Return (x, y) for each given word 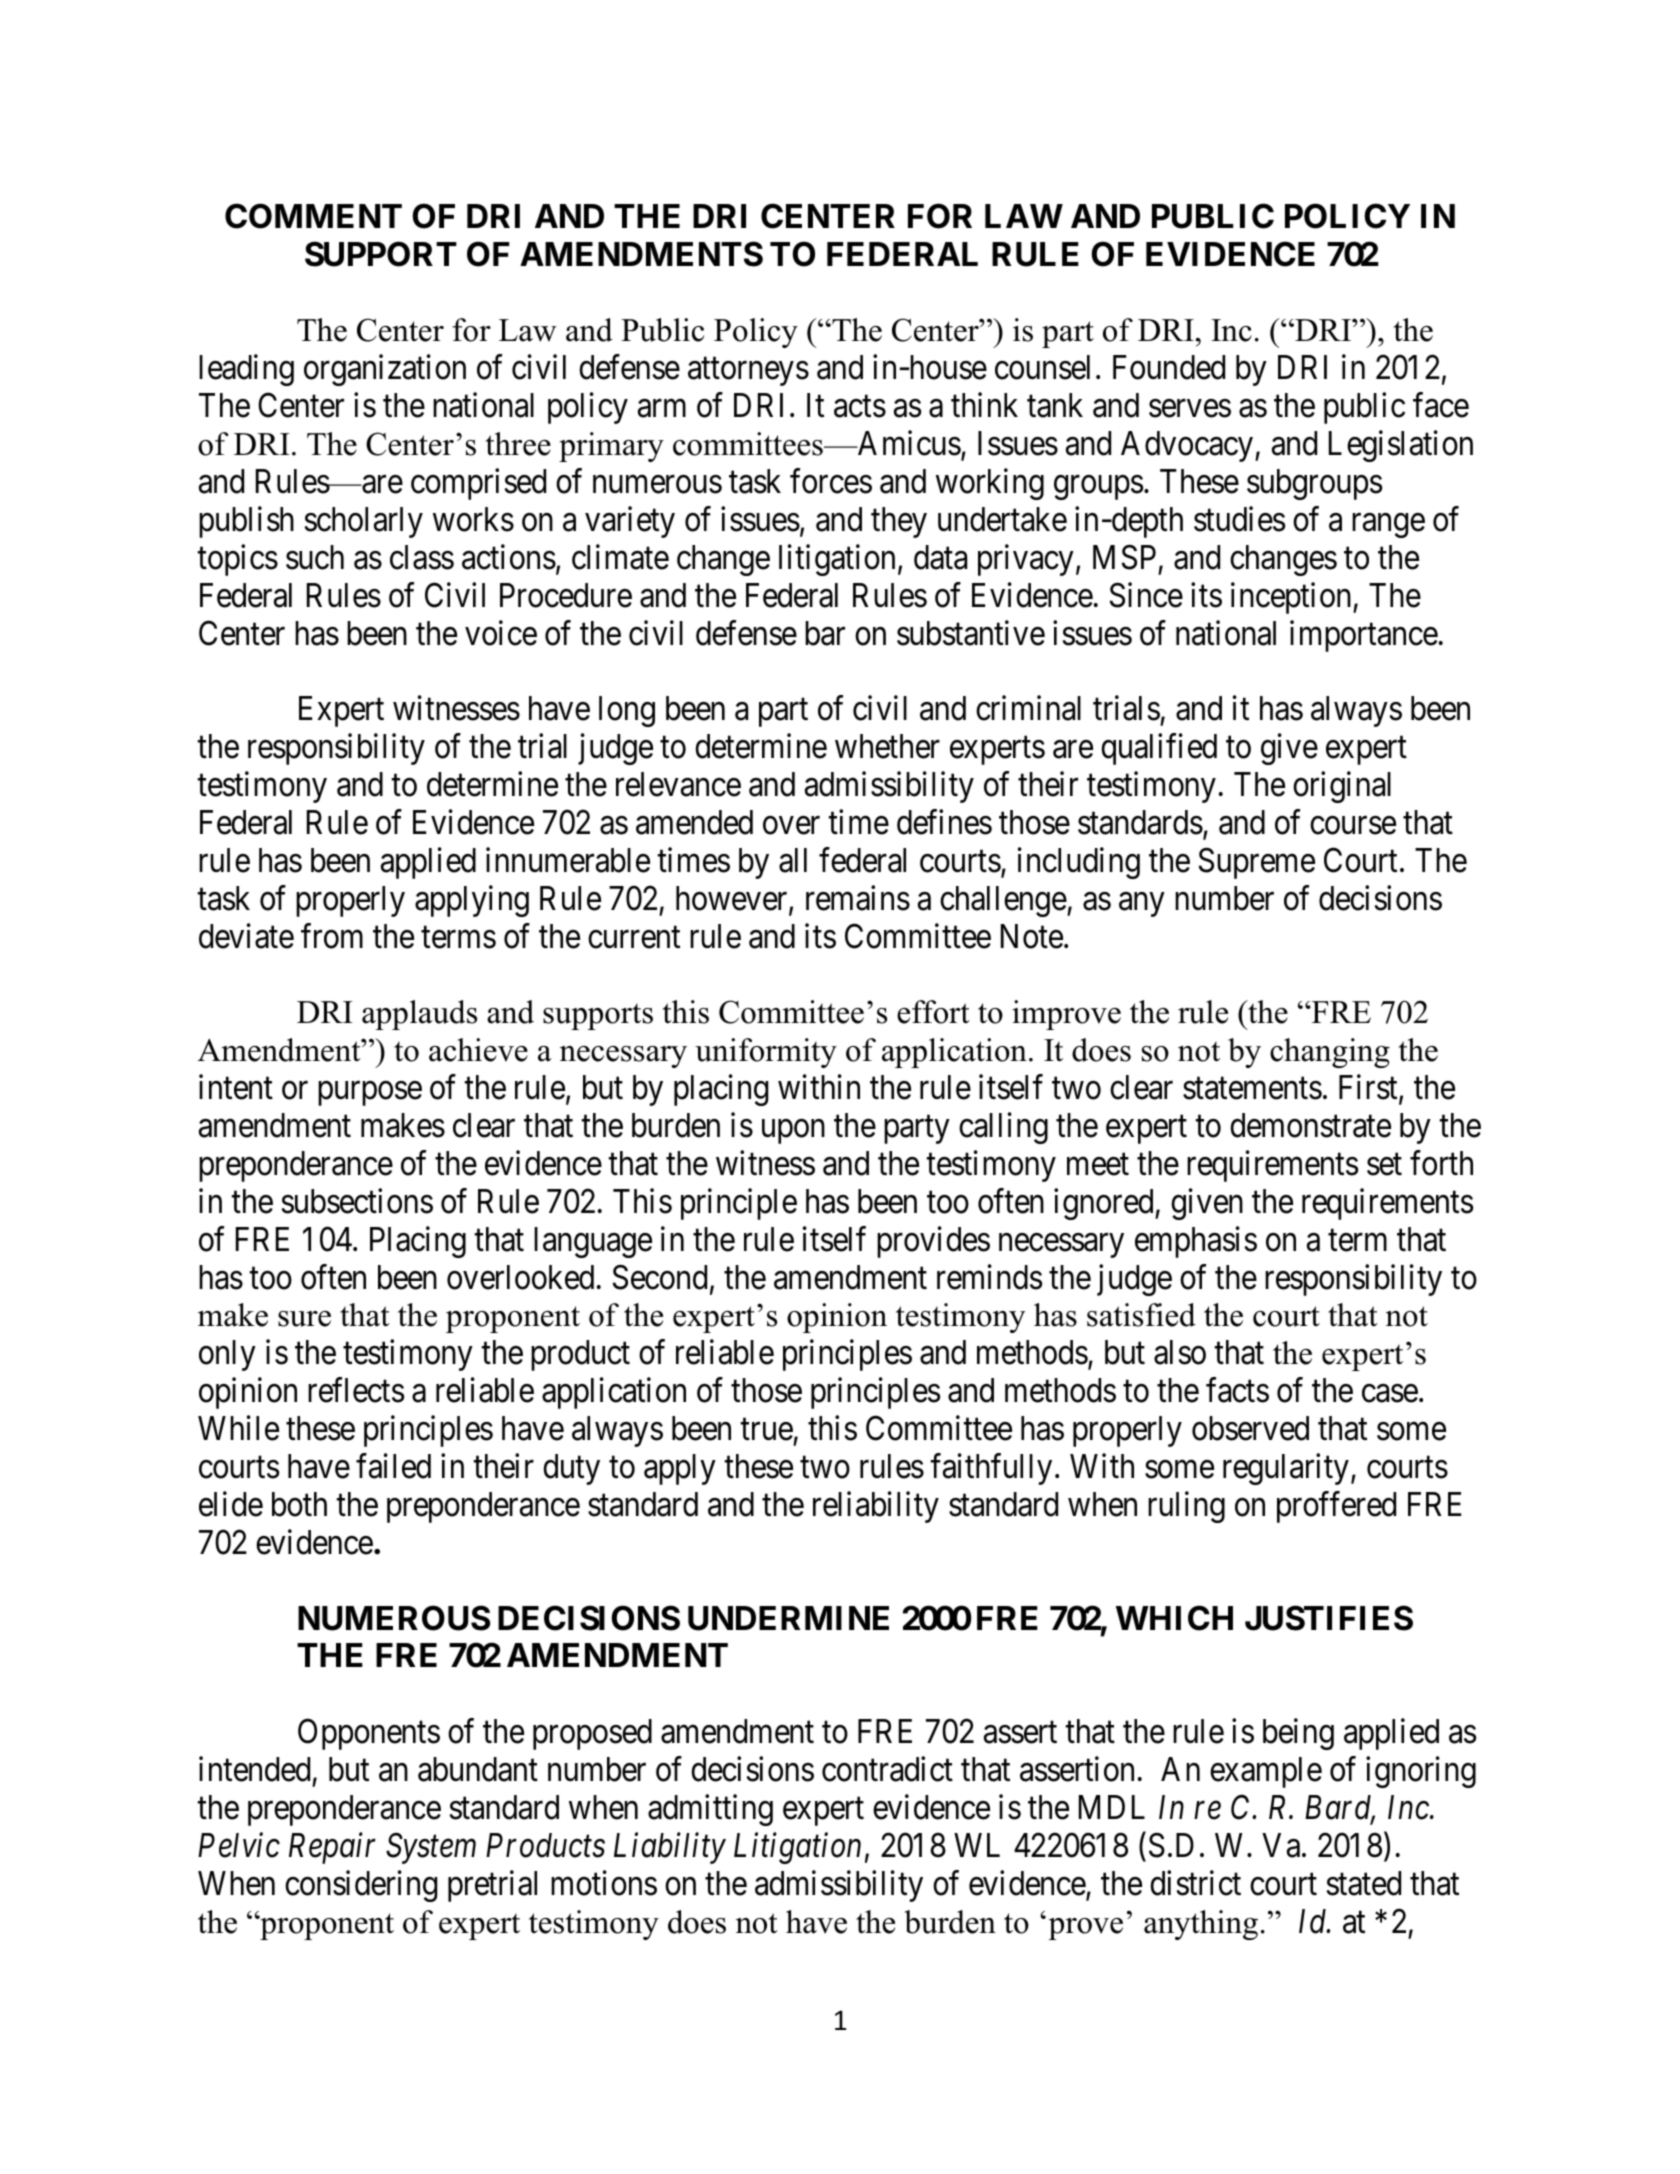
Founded (1169, 367)
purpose (370, 1094)
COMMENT (313, 216)
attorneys (748, 372)
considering (361, 1886)
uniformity (766, 1053)
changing (1330, 1053)
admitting (710, 1810)
